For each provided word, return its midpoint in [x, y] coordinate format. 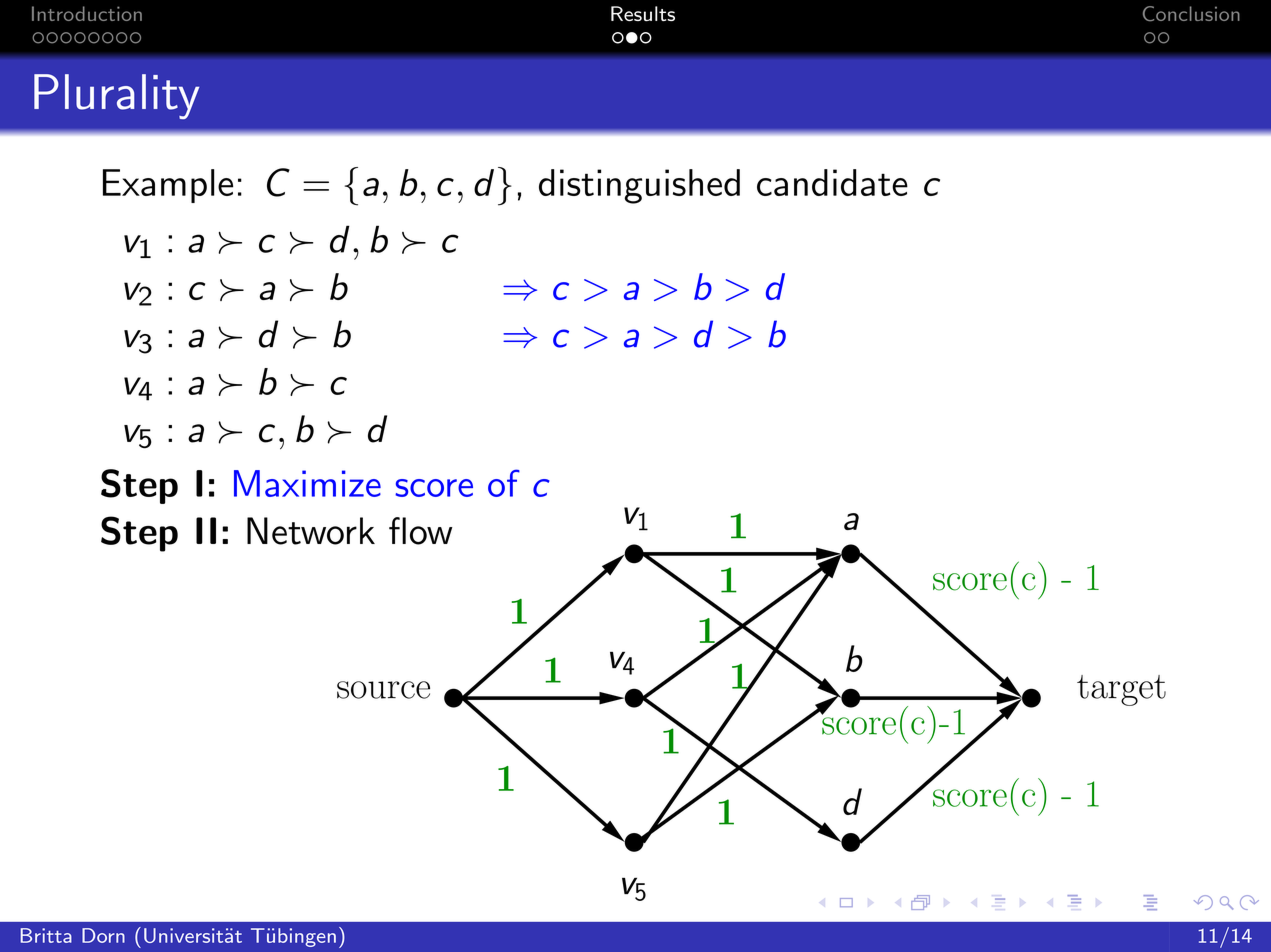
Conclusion [1191, 14]
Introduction [87, 13]
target [1121, 690]
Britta [46, 935]
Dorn [103, 935]
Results [643, 13]
